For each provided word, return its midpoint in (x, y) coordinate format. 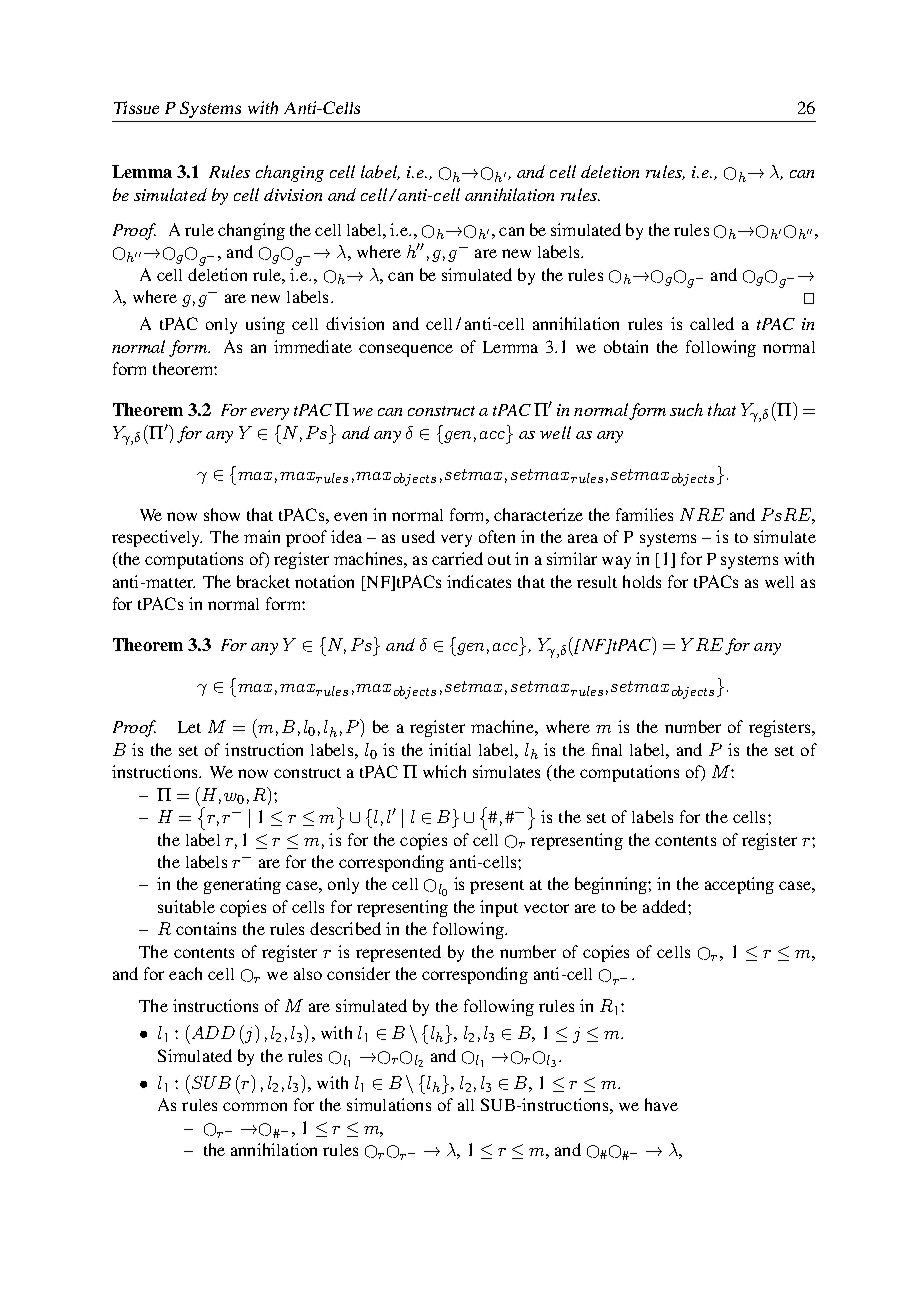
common (255, 1106)
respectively (157, 538)
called (712, 323)
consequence (406, 350)
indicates (479, 581)
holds (642, 581)
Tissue (136, 107)
